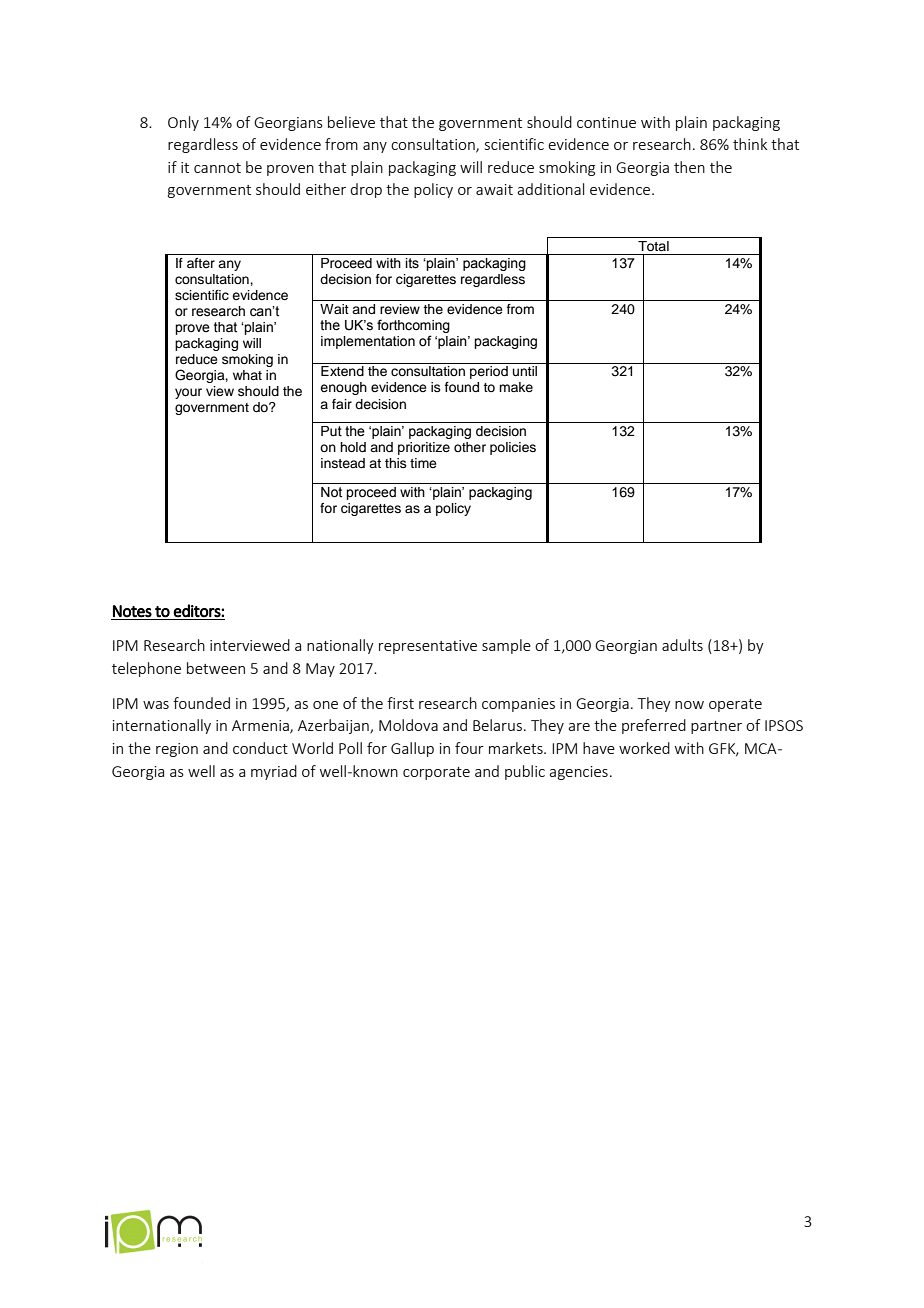  What do you see at coordinates (201, 263) in the screenshot?
I see `after` at bounding box center [201, 263].
